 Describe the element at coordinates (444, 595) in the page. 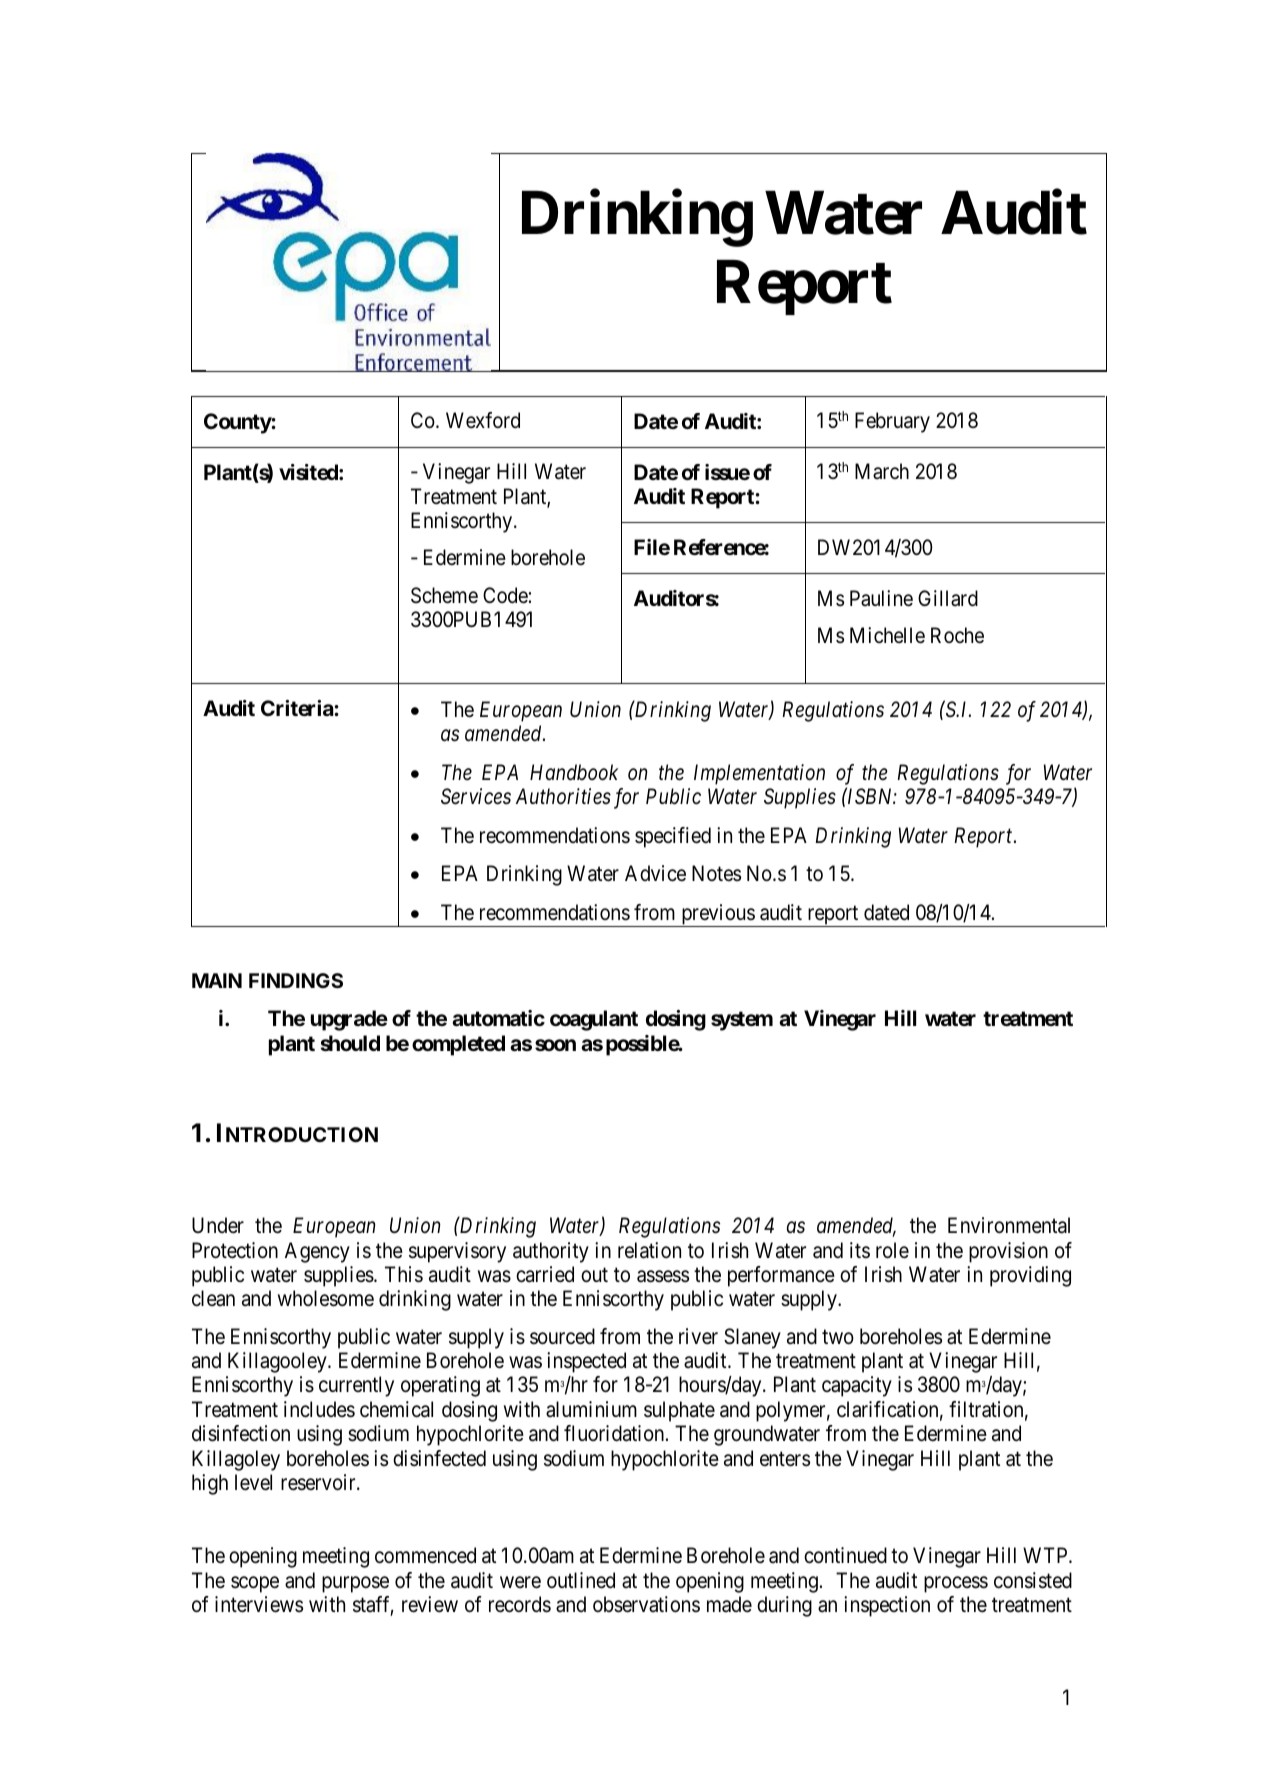

I see `Scheme` at that location.
